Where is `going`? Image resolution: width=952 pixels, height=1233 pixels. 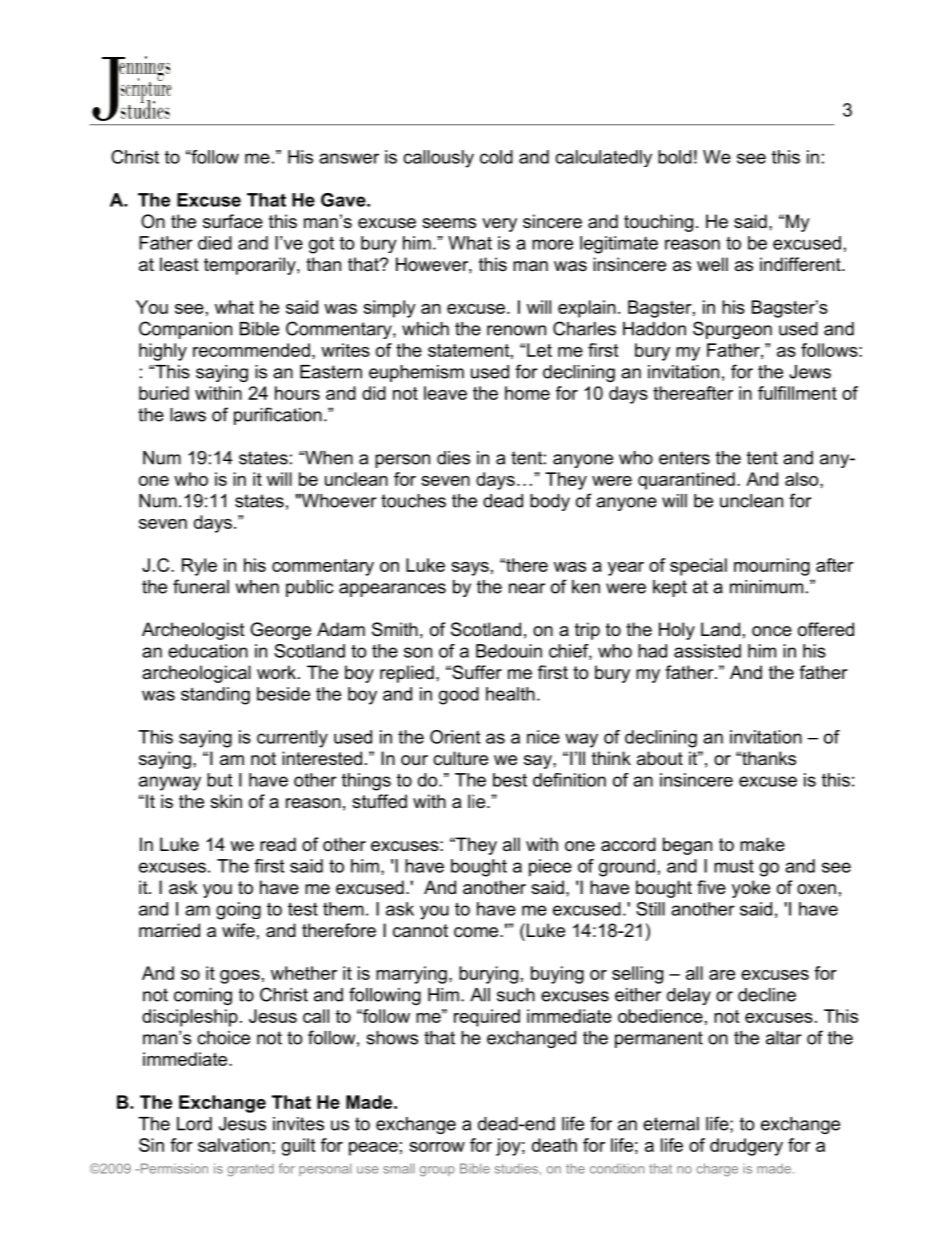
going is located at coordinates (238, 911).
